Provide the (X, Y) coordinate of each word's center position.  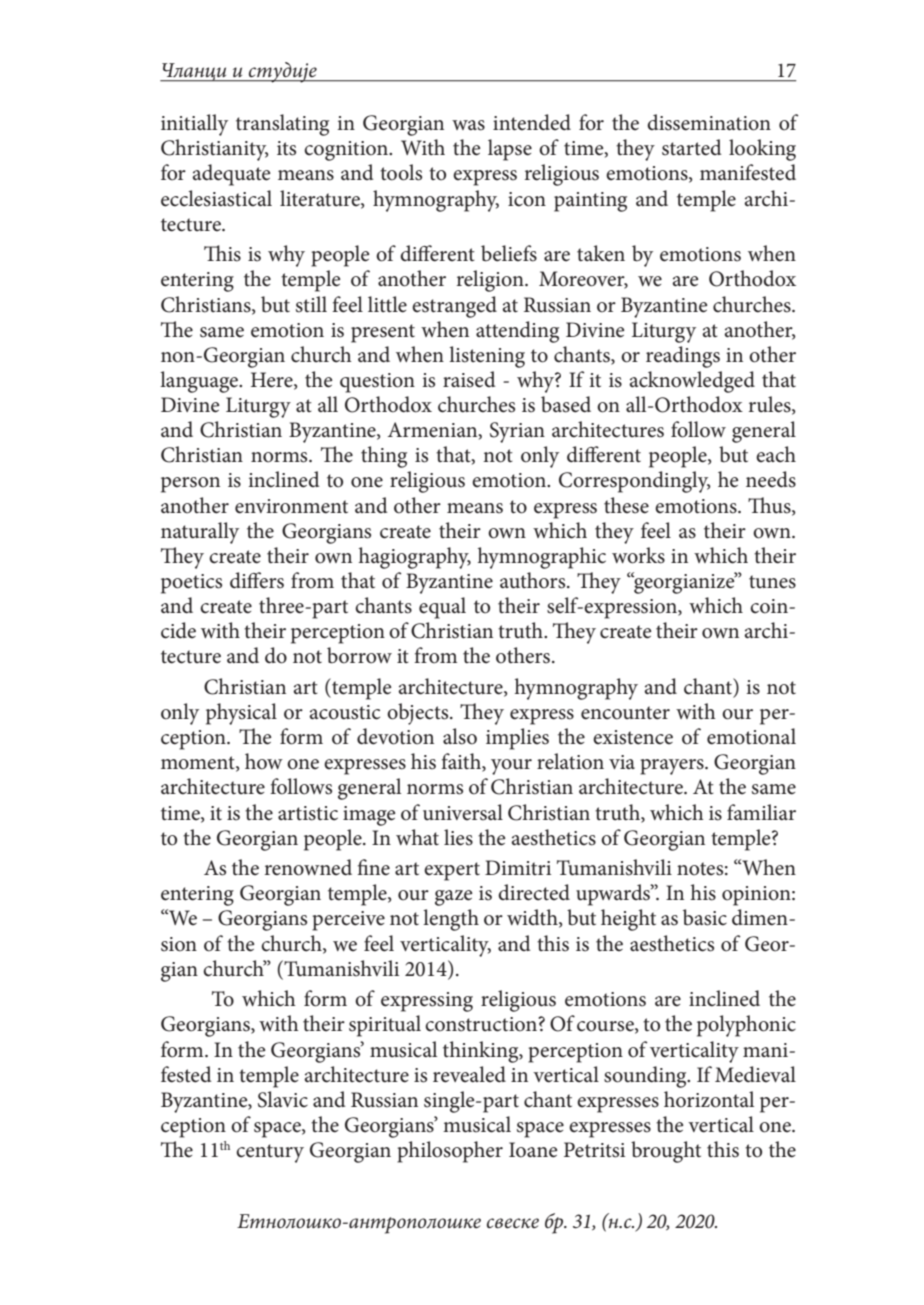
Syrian (517, 432)
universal (463, 812)
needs (771, 479)
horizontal (709, 1099)
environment (291, 506)
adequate (231, 175)
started (692, 147)
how (264, 761)
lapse (510, 150)
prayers (673, 767)
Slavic (283, 1099)
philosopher (450, 1152)
